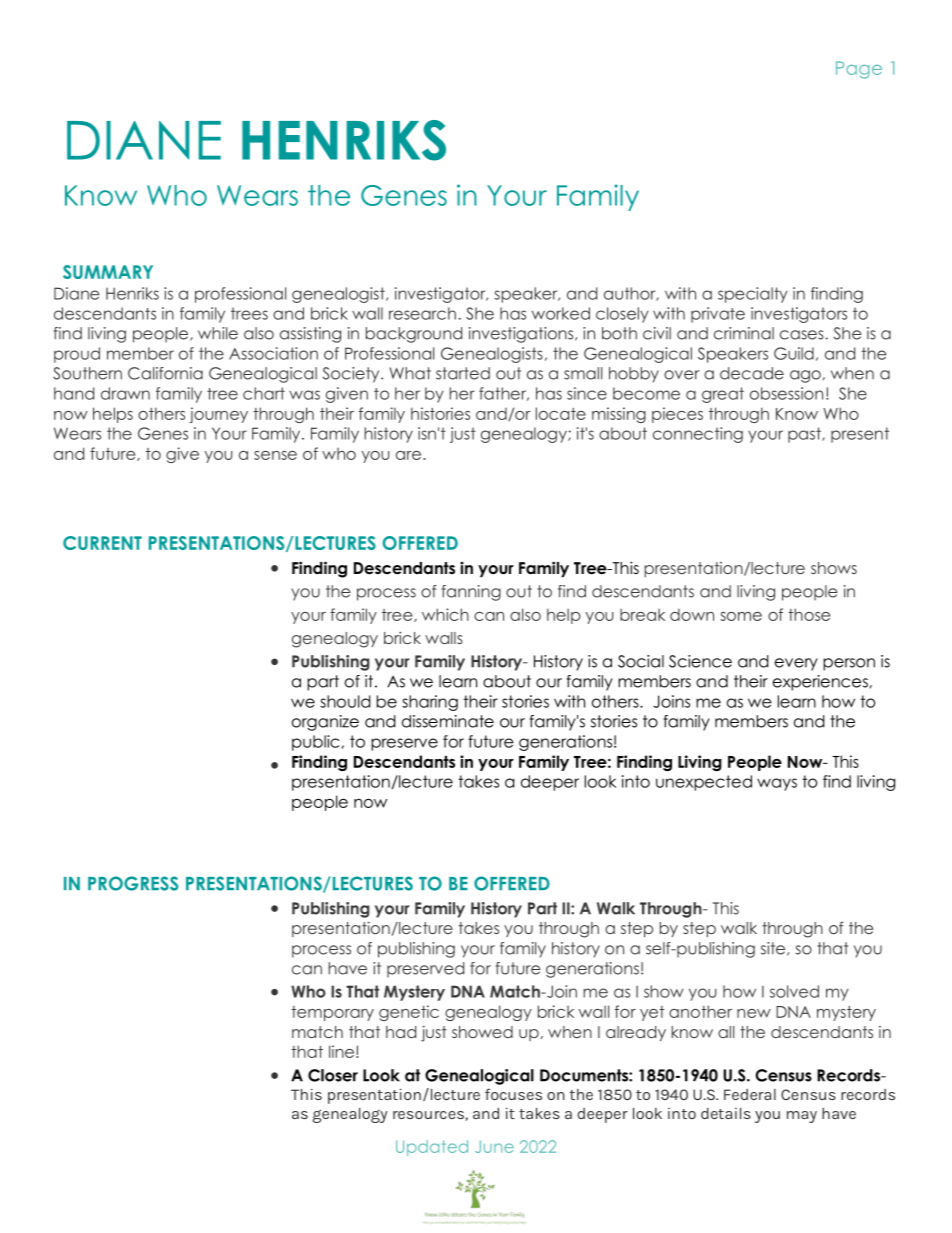 This screenshot has height=1233, width=952. I want to click on CURRENT, so click(102, 543).
